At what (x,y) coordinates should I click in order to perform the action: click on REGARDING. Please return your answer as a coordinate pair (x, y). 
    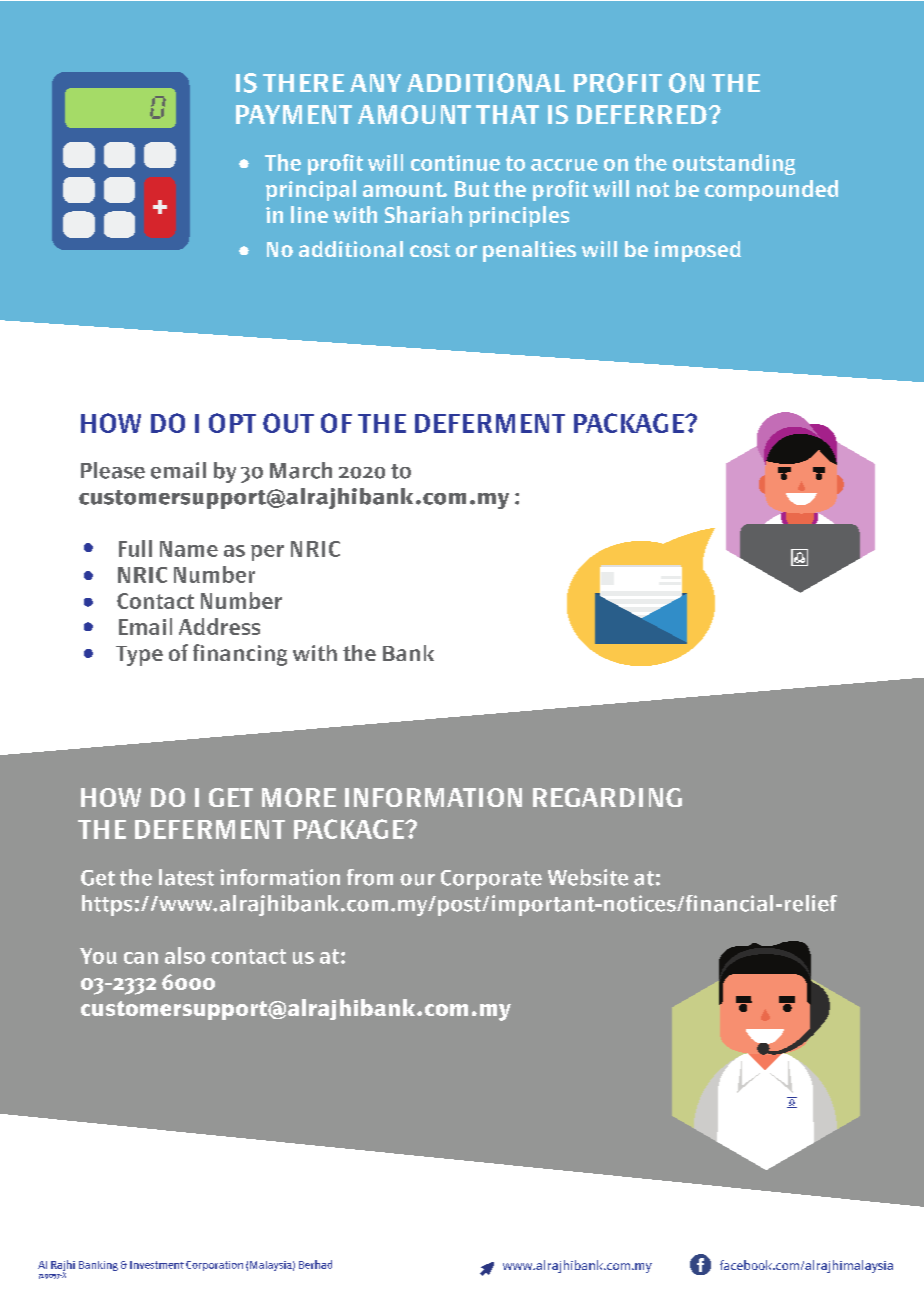
    Looking at the image, I should click on (607, 797).
